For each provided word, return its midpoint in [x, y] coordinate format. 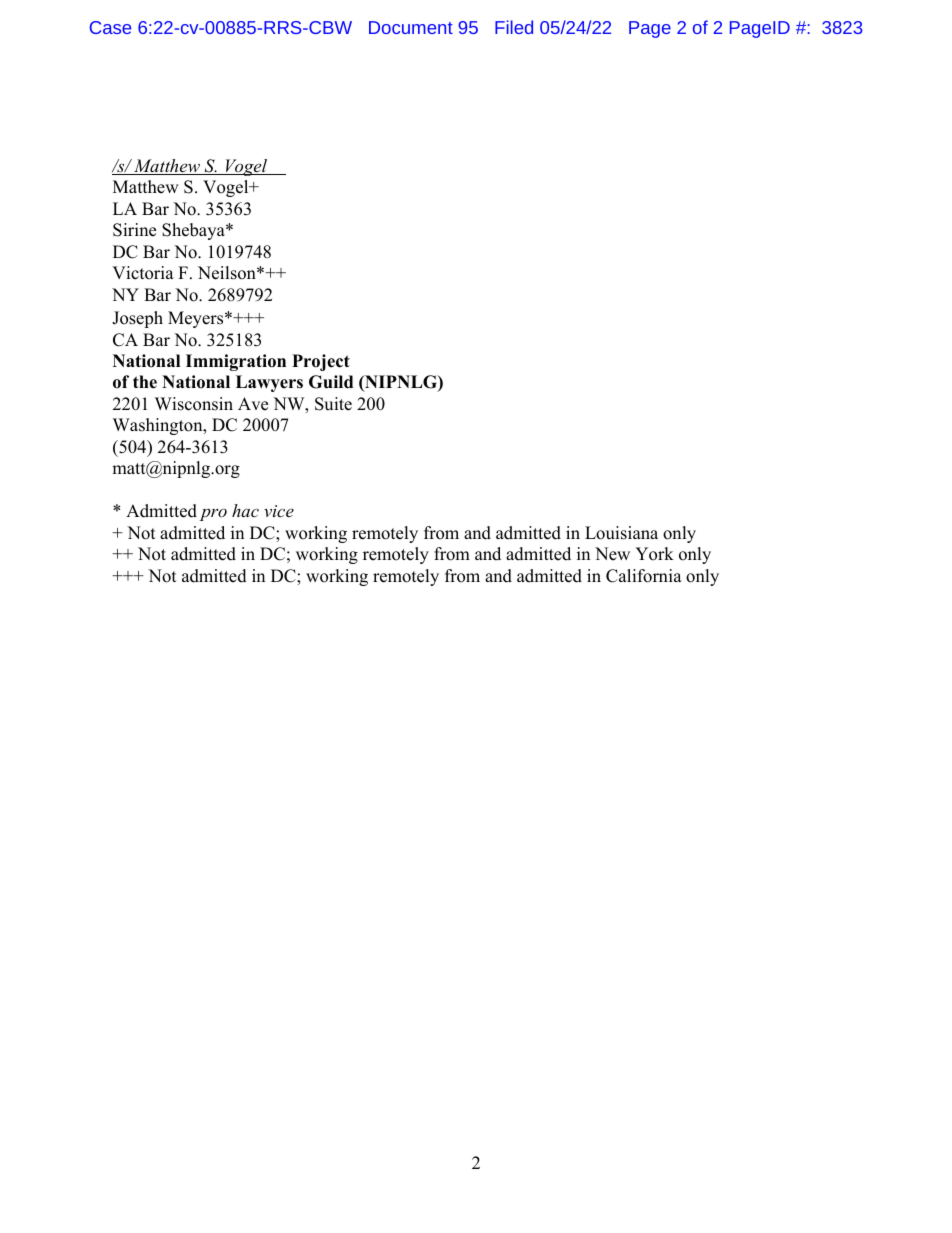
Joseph [137, 319]
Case [110, 27]
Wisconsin [194, 404]
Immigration [236, 362]
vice [279, 511]
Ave [253, 404]
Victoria [143, 273]
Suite [333, 404]
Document [411, 27]
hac [245, 510]
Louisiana [621, 533]
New [612, 554]
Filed [514, 27]
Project [321, 362]
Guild [331, 382]
